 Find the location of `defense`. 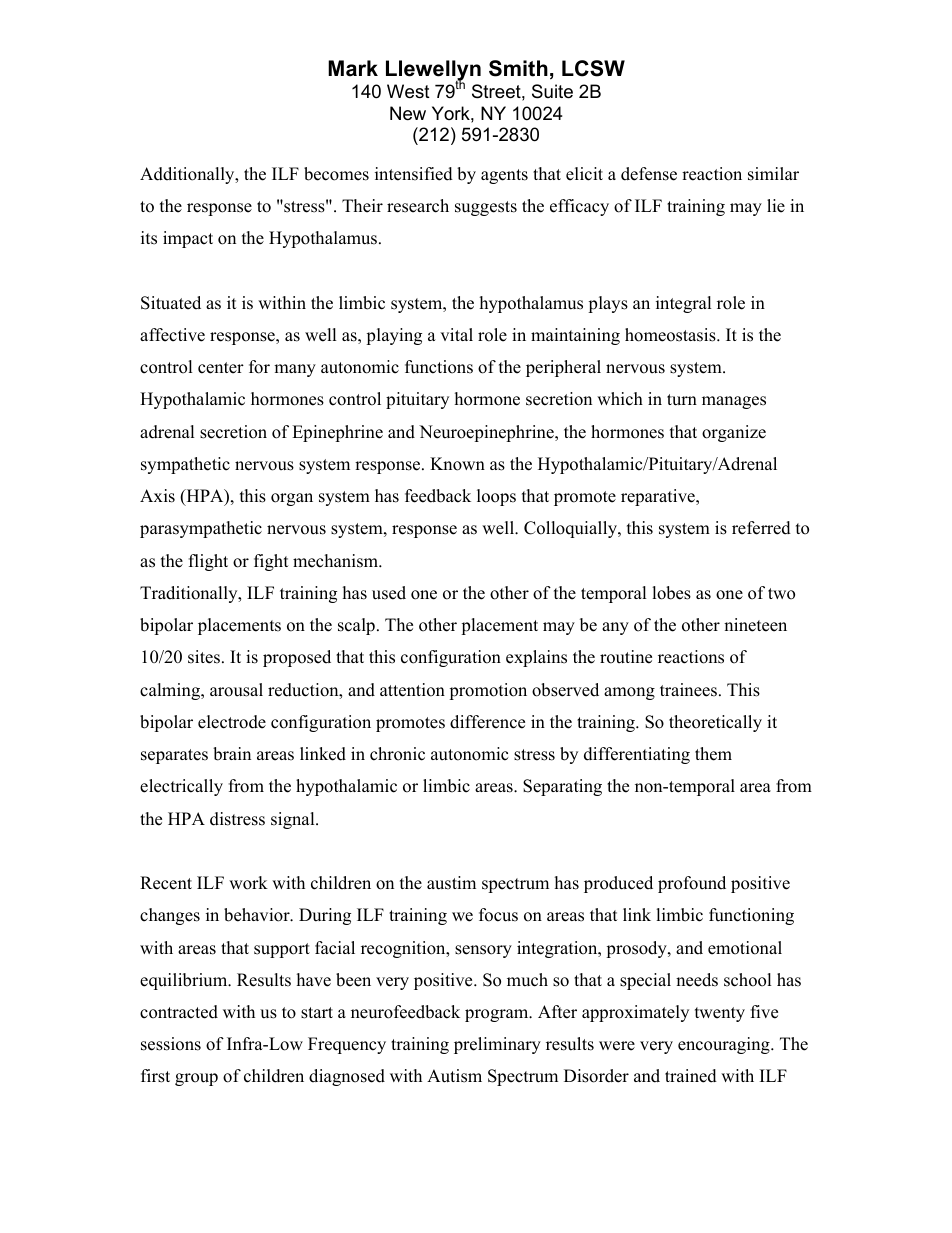

defense is located at coordinates (649, 174).
